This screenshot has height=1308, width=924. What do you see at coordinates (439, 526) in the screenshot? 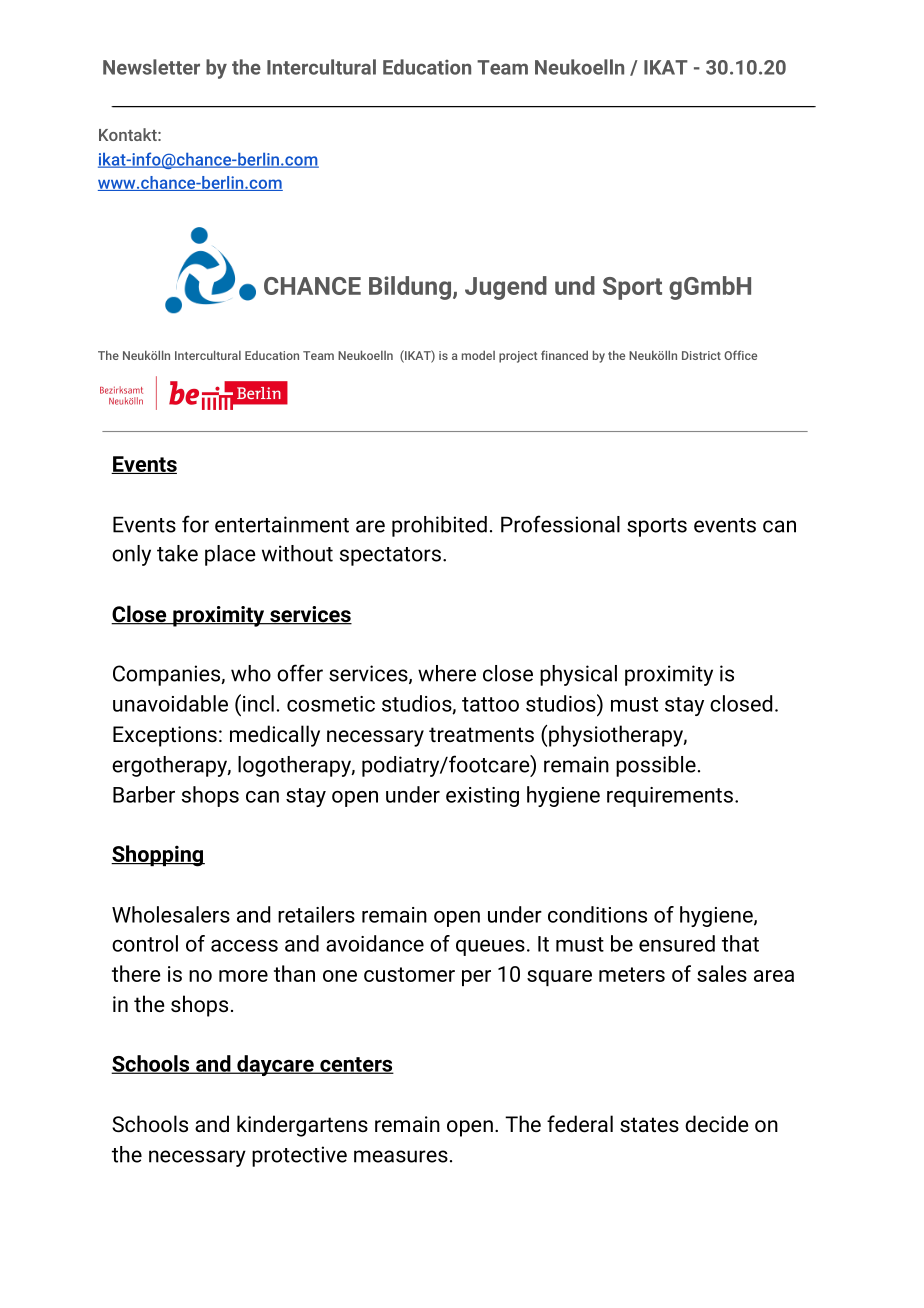
I see `prohibited` at bounding box center [439, 526].
